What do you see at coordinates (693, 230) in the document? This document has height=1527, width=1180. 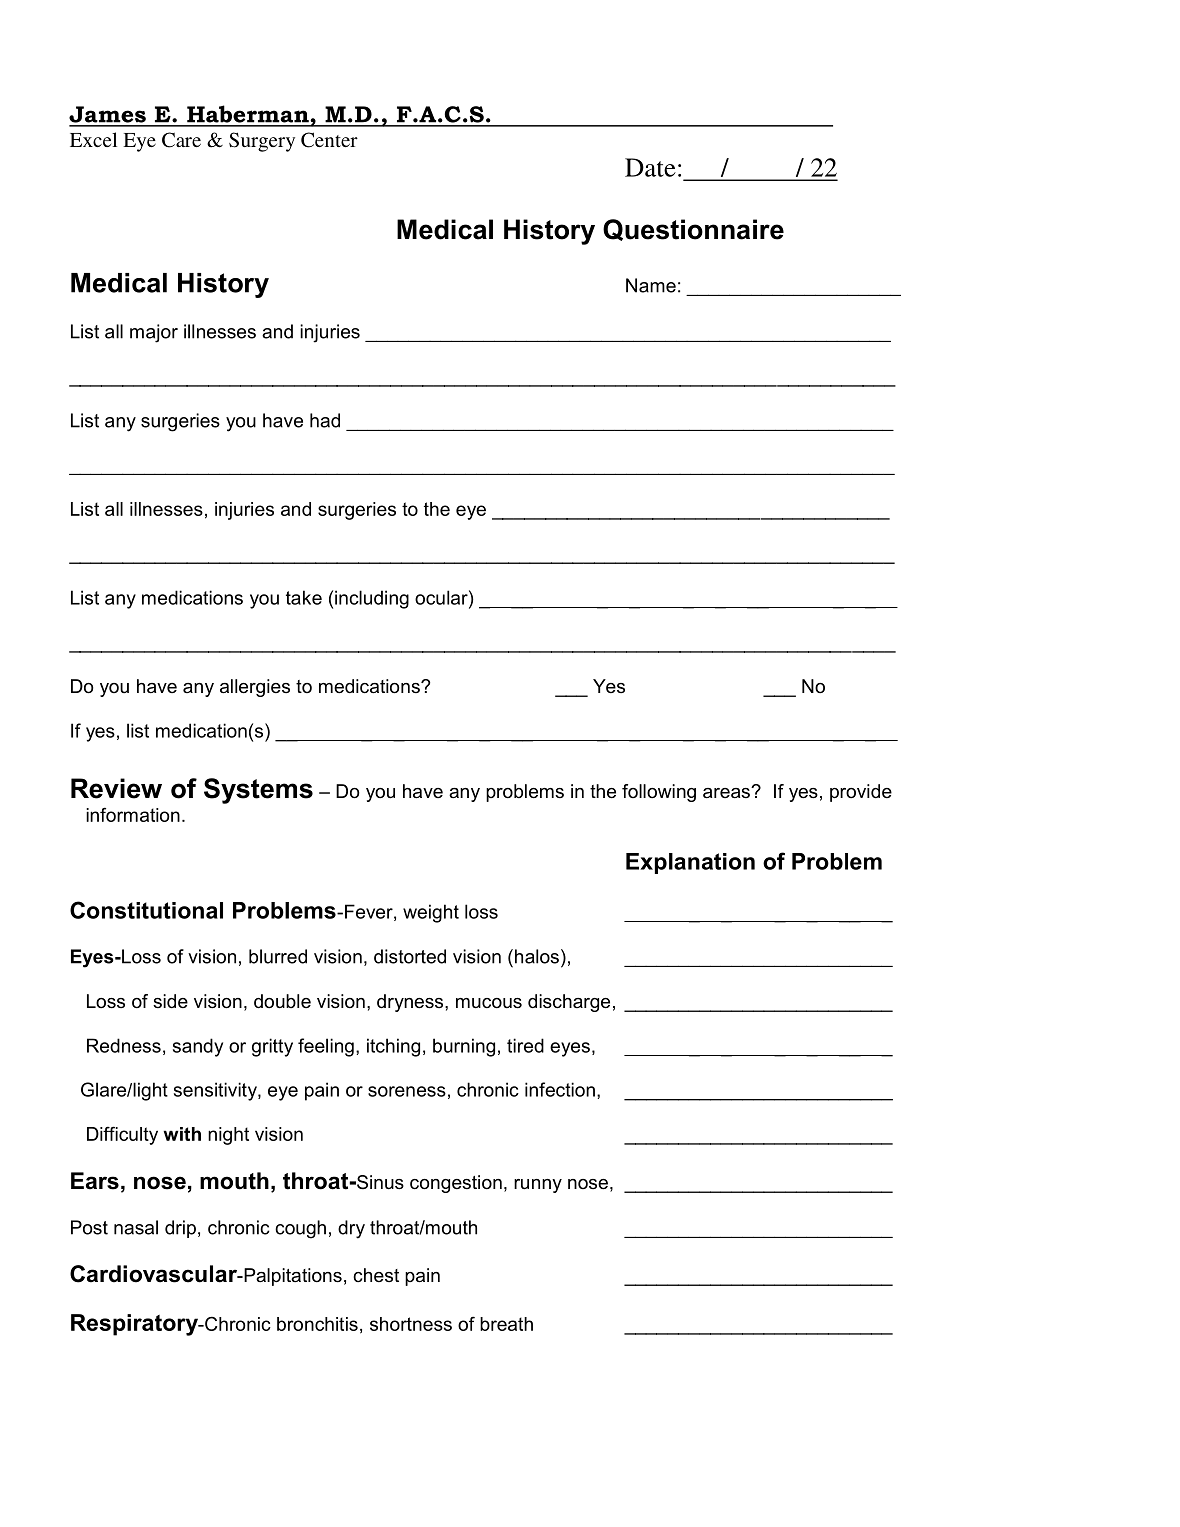 I see `Questionnaire` at bounding box center [693, 230].
